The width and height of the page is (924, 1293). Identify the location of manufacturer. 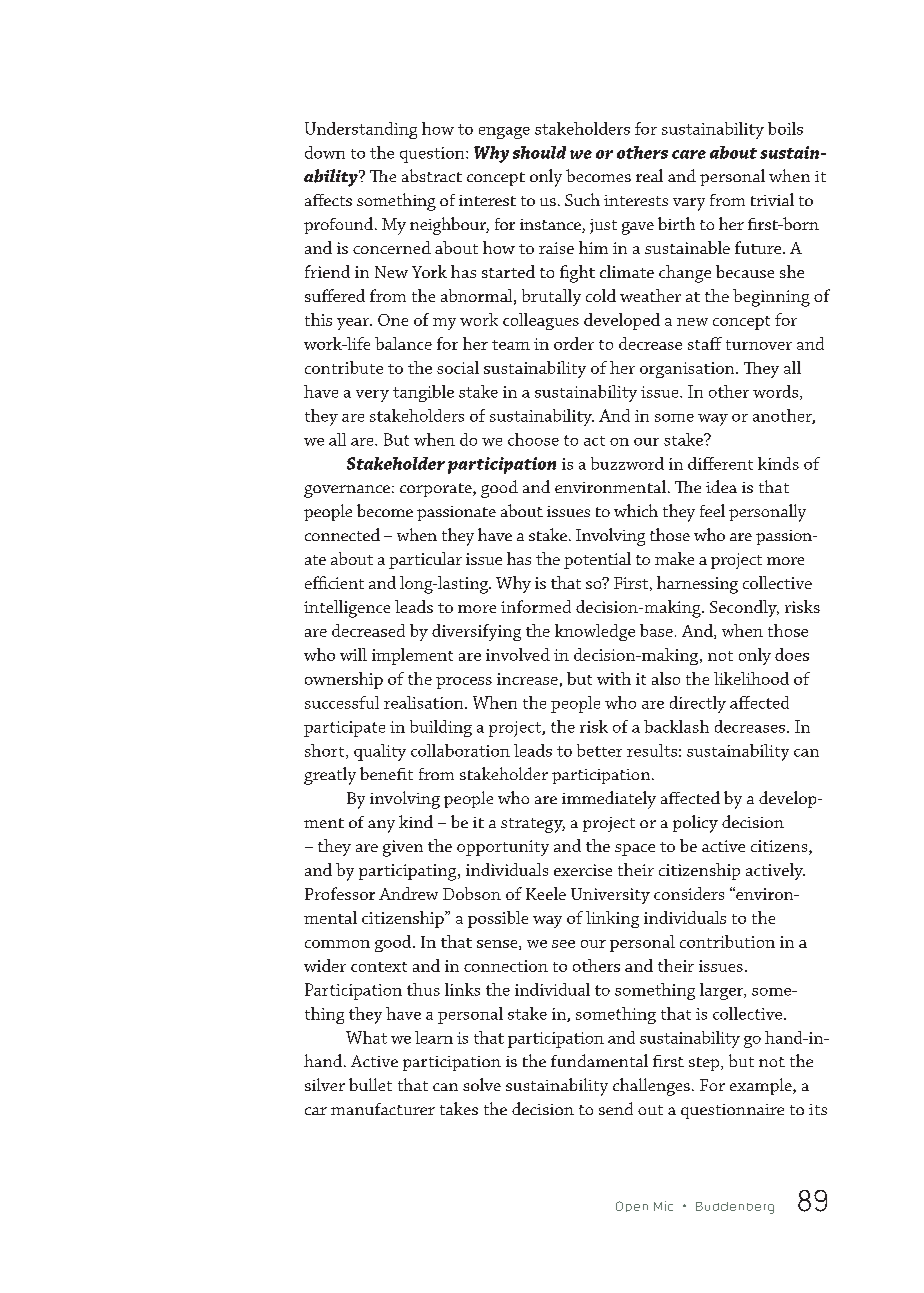
(383, 1109).
